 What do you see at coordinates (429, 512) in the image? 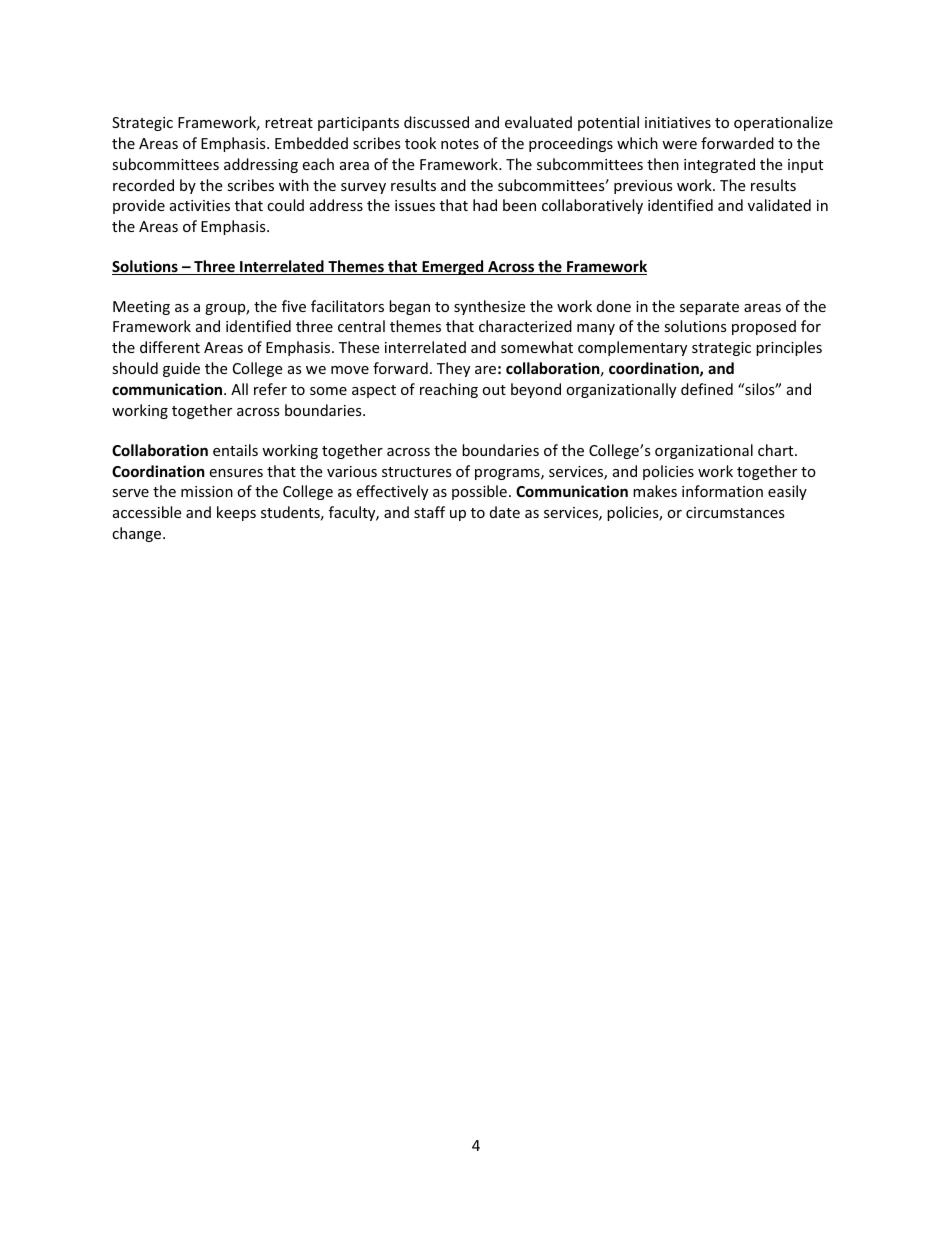
I see `staff` at bounding box center [429, 512].
